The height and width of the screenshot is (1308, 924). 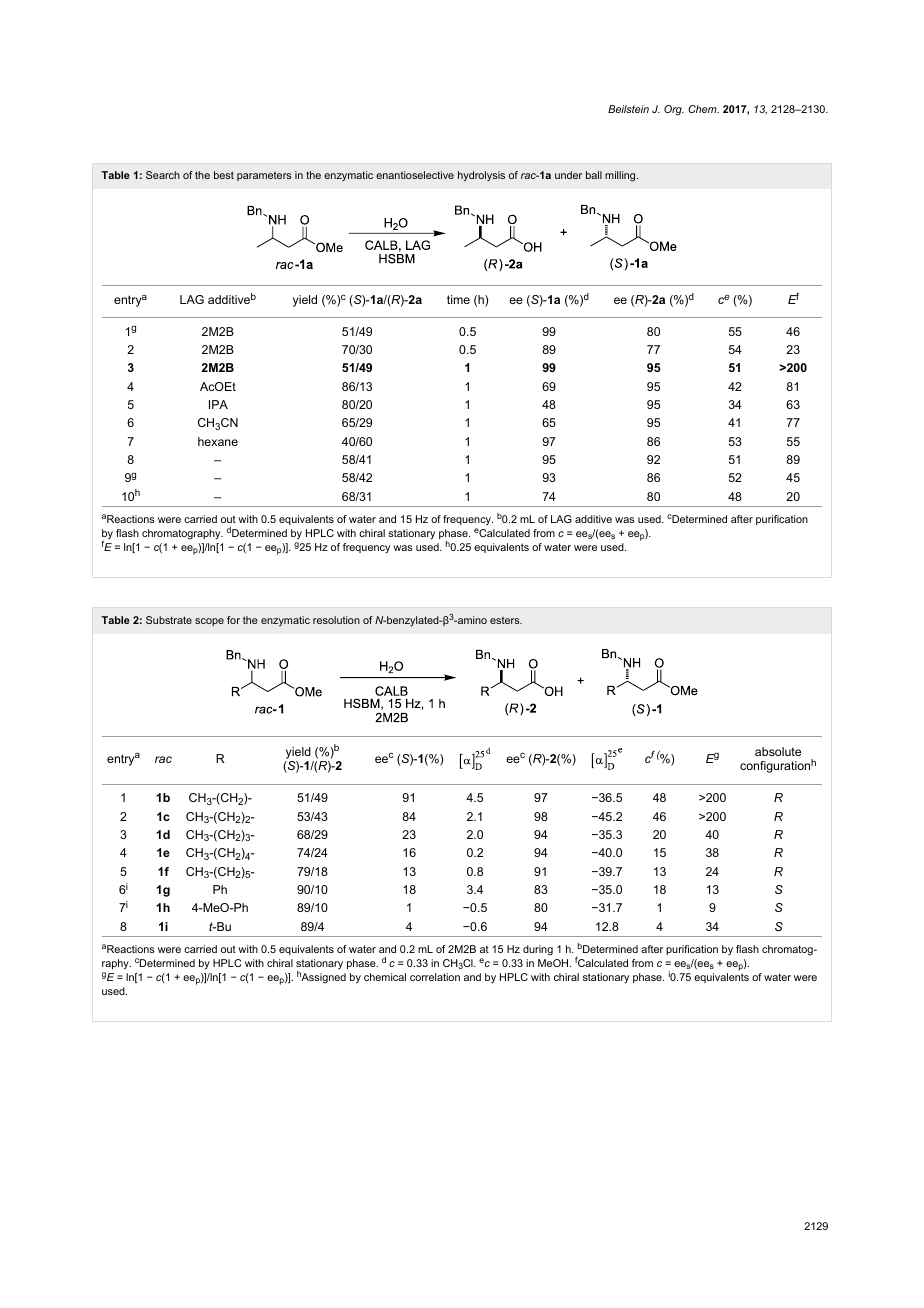 I want to click on correlation, so click(x=435, y=977).
